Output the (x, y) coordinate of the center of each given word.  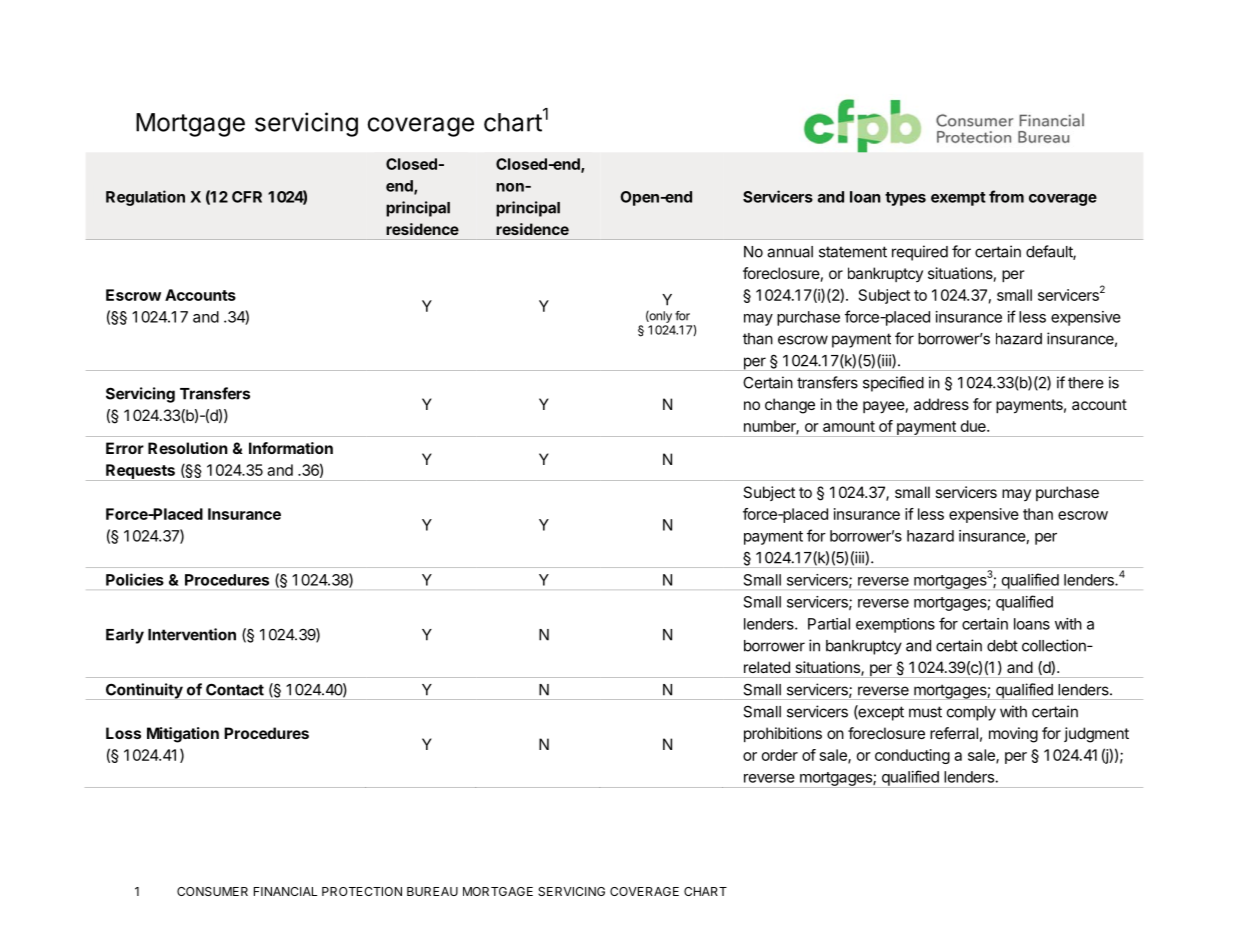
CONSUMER (212, 891)
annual (790, 252)
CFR (247, 197)
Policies (135, 579)
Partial (829, 624)
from (1006, 196)
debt (1002, 646)
